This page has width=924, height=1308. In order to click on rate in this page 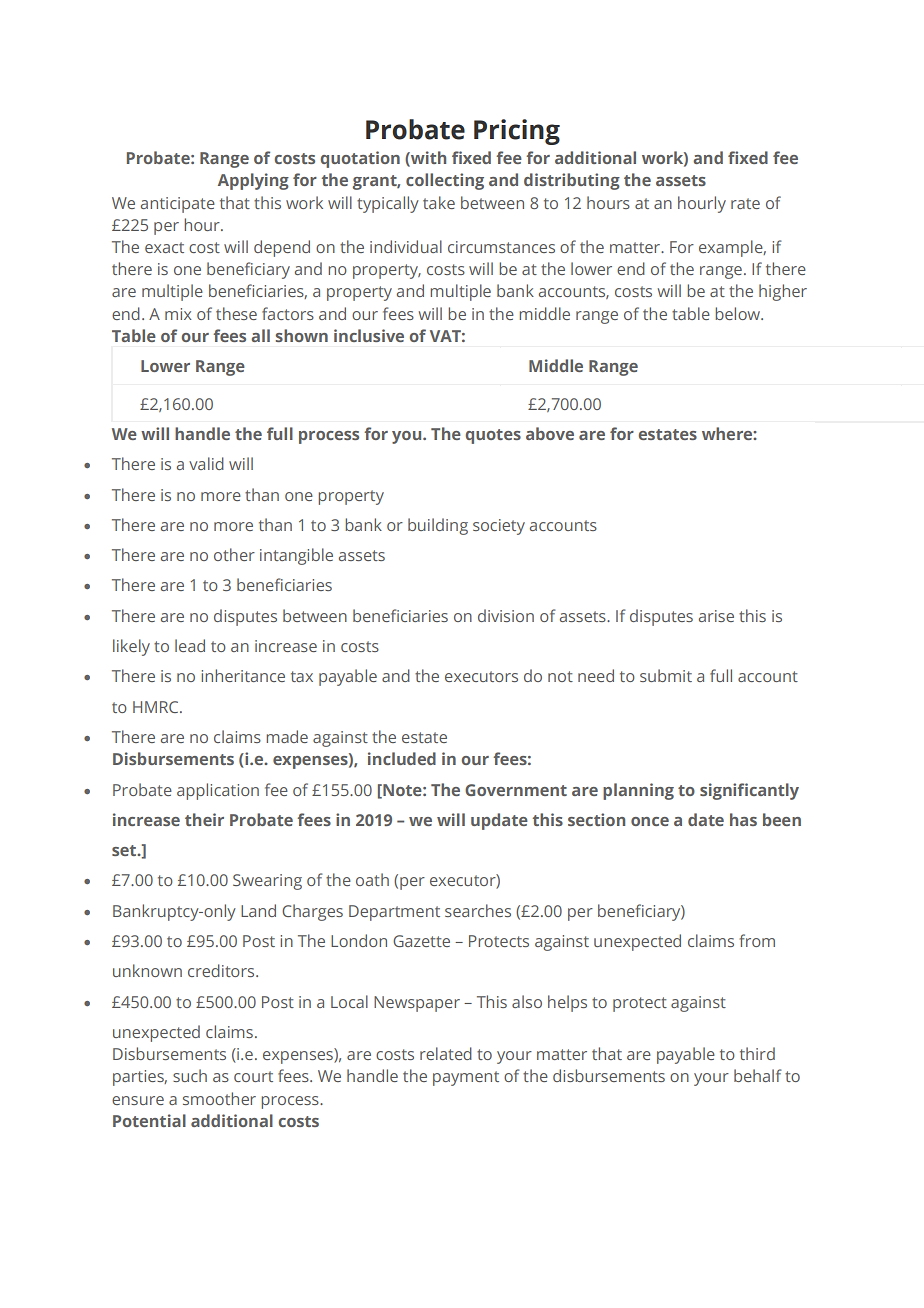, I will do `click(745, 203)`.
